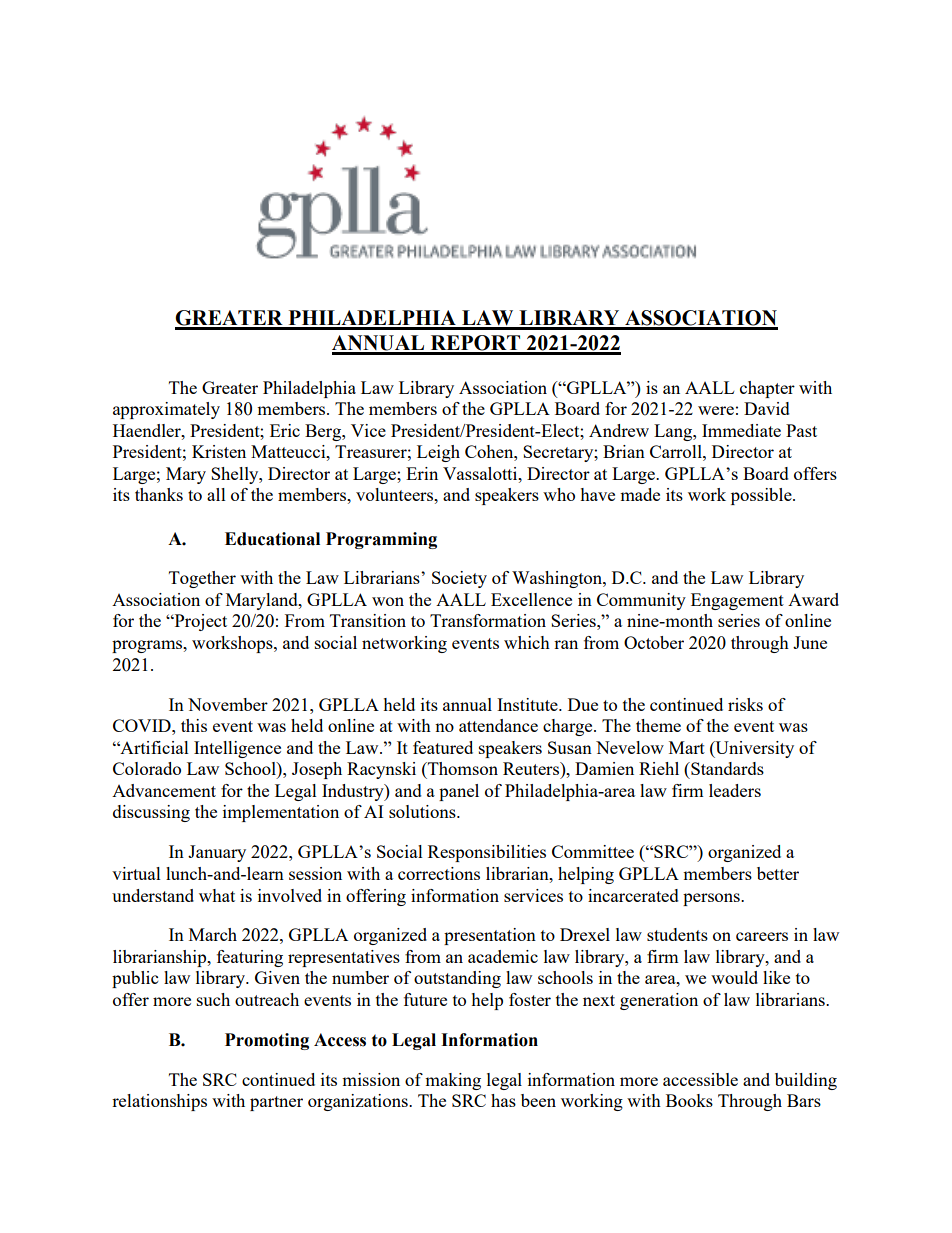  What do you see at coordinates (217, 895) in the screenshot?
I see `what` at bounding box center [217, 895].
